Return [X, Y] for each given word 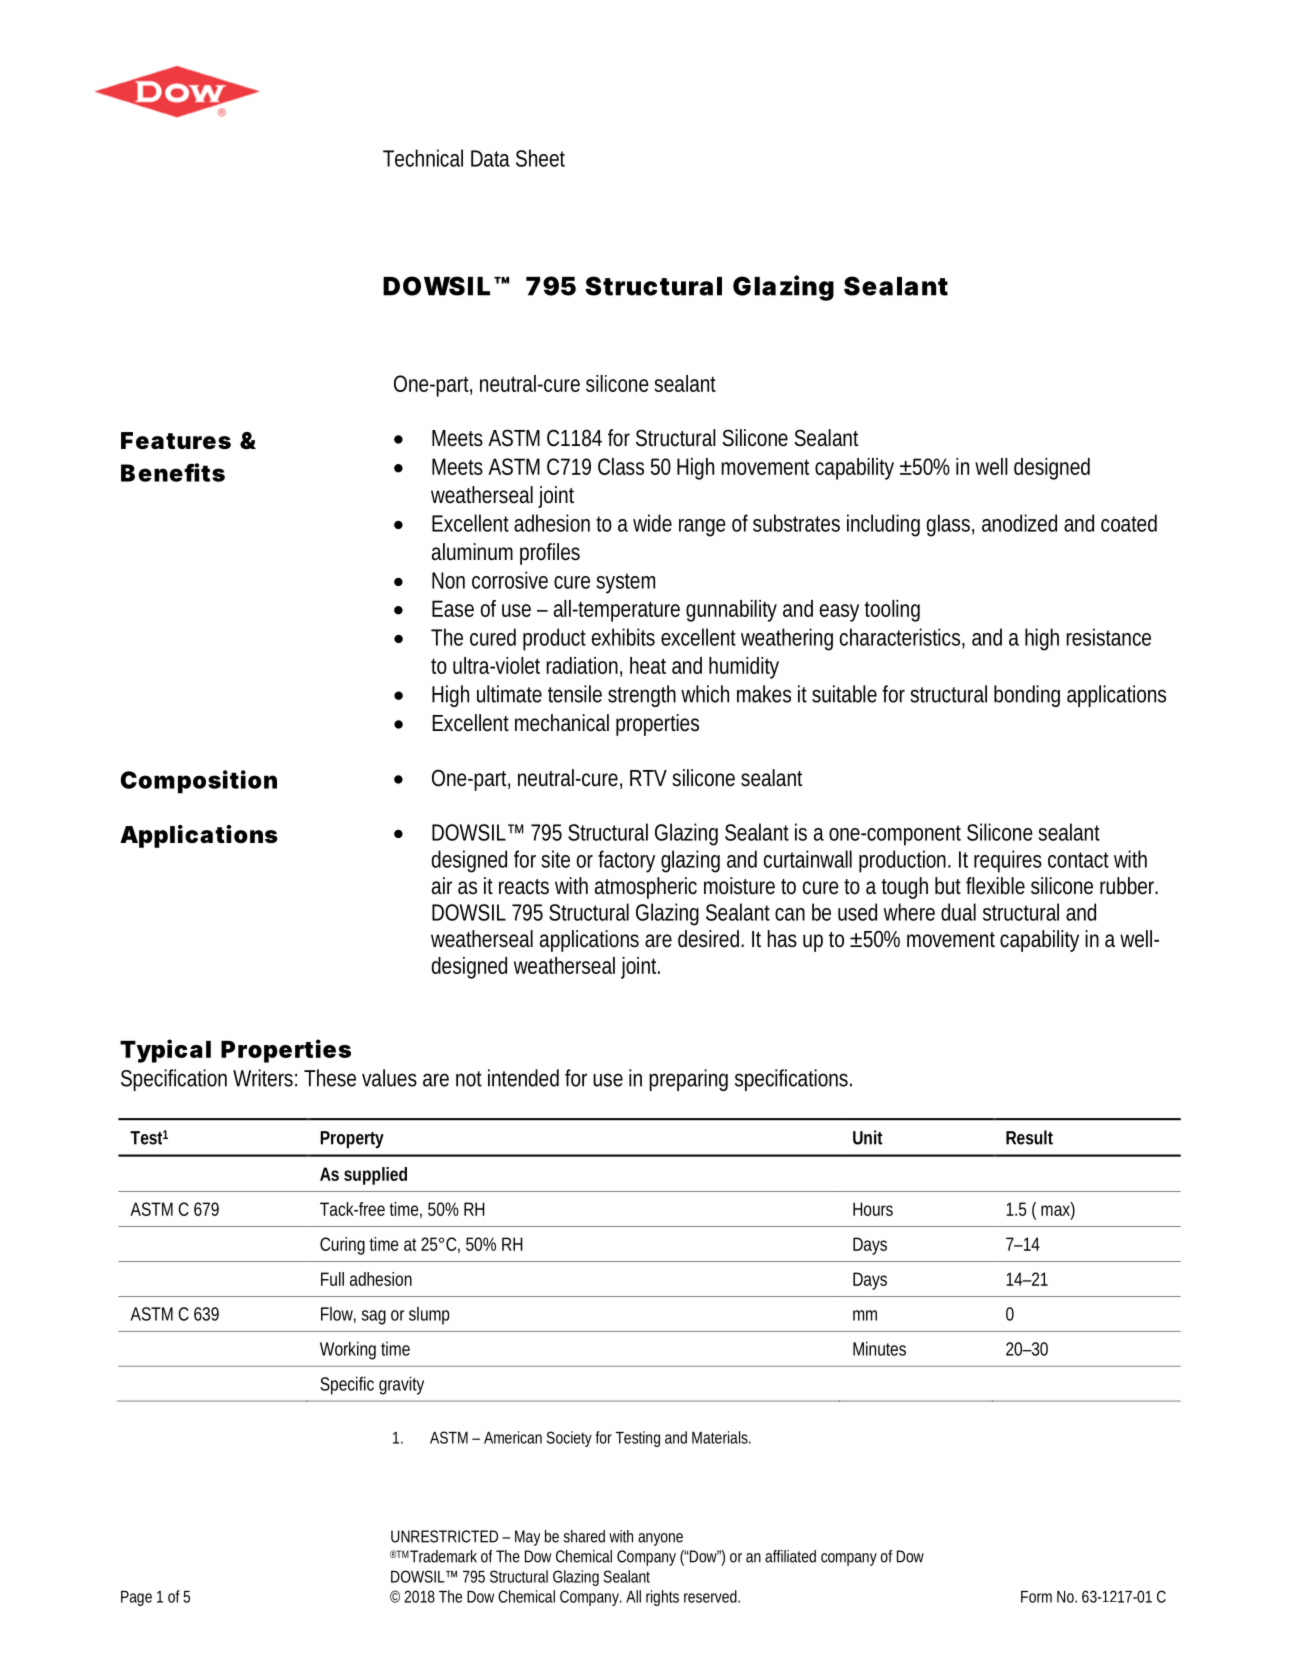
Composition [199, 782]
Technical [423, 158]
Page [136, 1598]
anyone [660, 1539]
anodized [1019, 523]
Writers [265, 1078]
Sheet [540, 158]
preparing [688, 1080]
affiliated [790, 1556]
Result [1029, 1137]
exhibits [623, 637]
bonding [1027, 696]
